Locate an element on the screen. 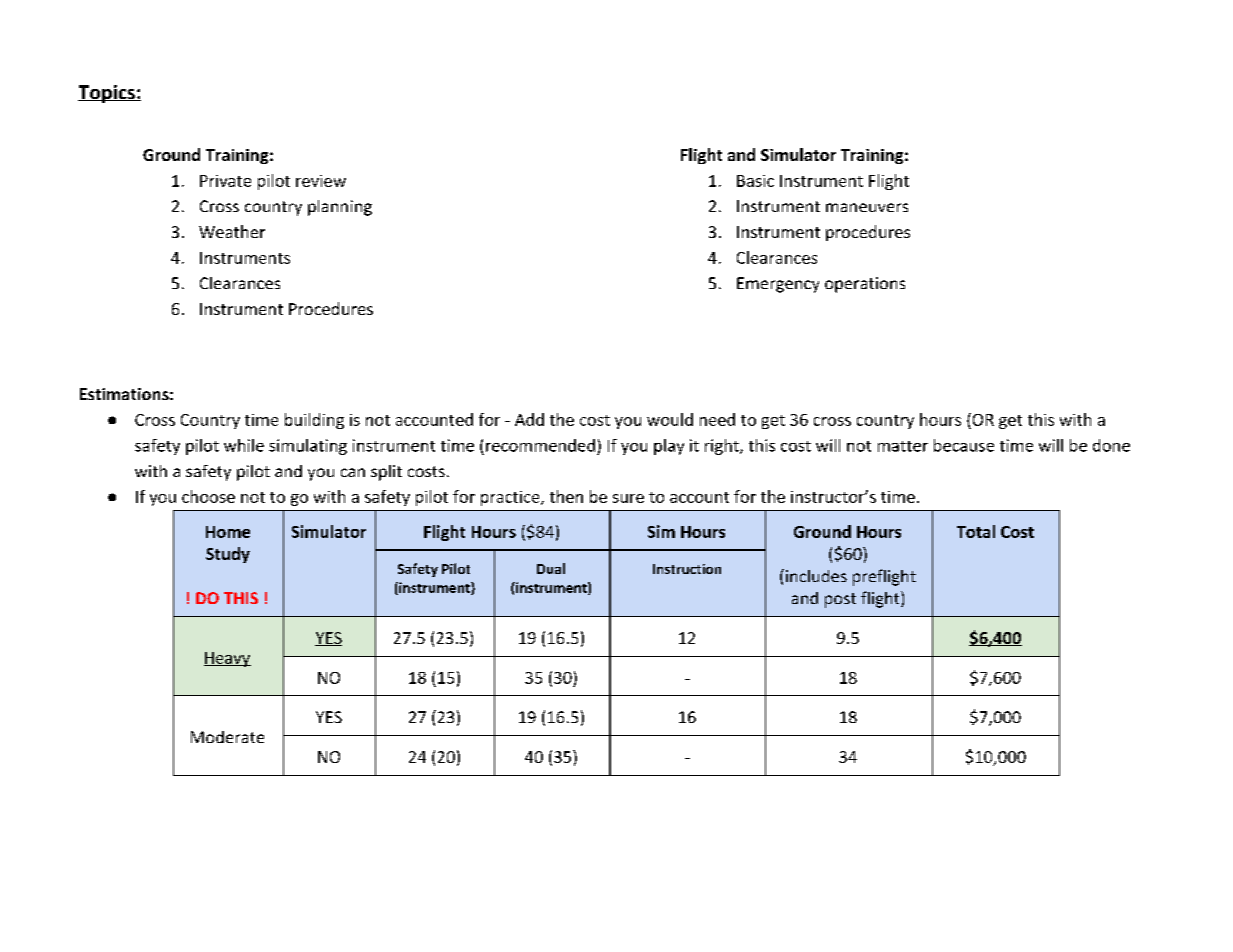 The width and height of the screenshot is (1233, 952). maneuvers is located at coordinates (867, 207).
